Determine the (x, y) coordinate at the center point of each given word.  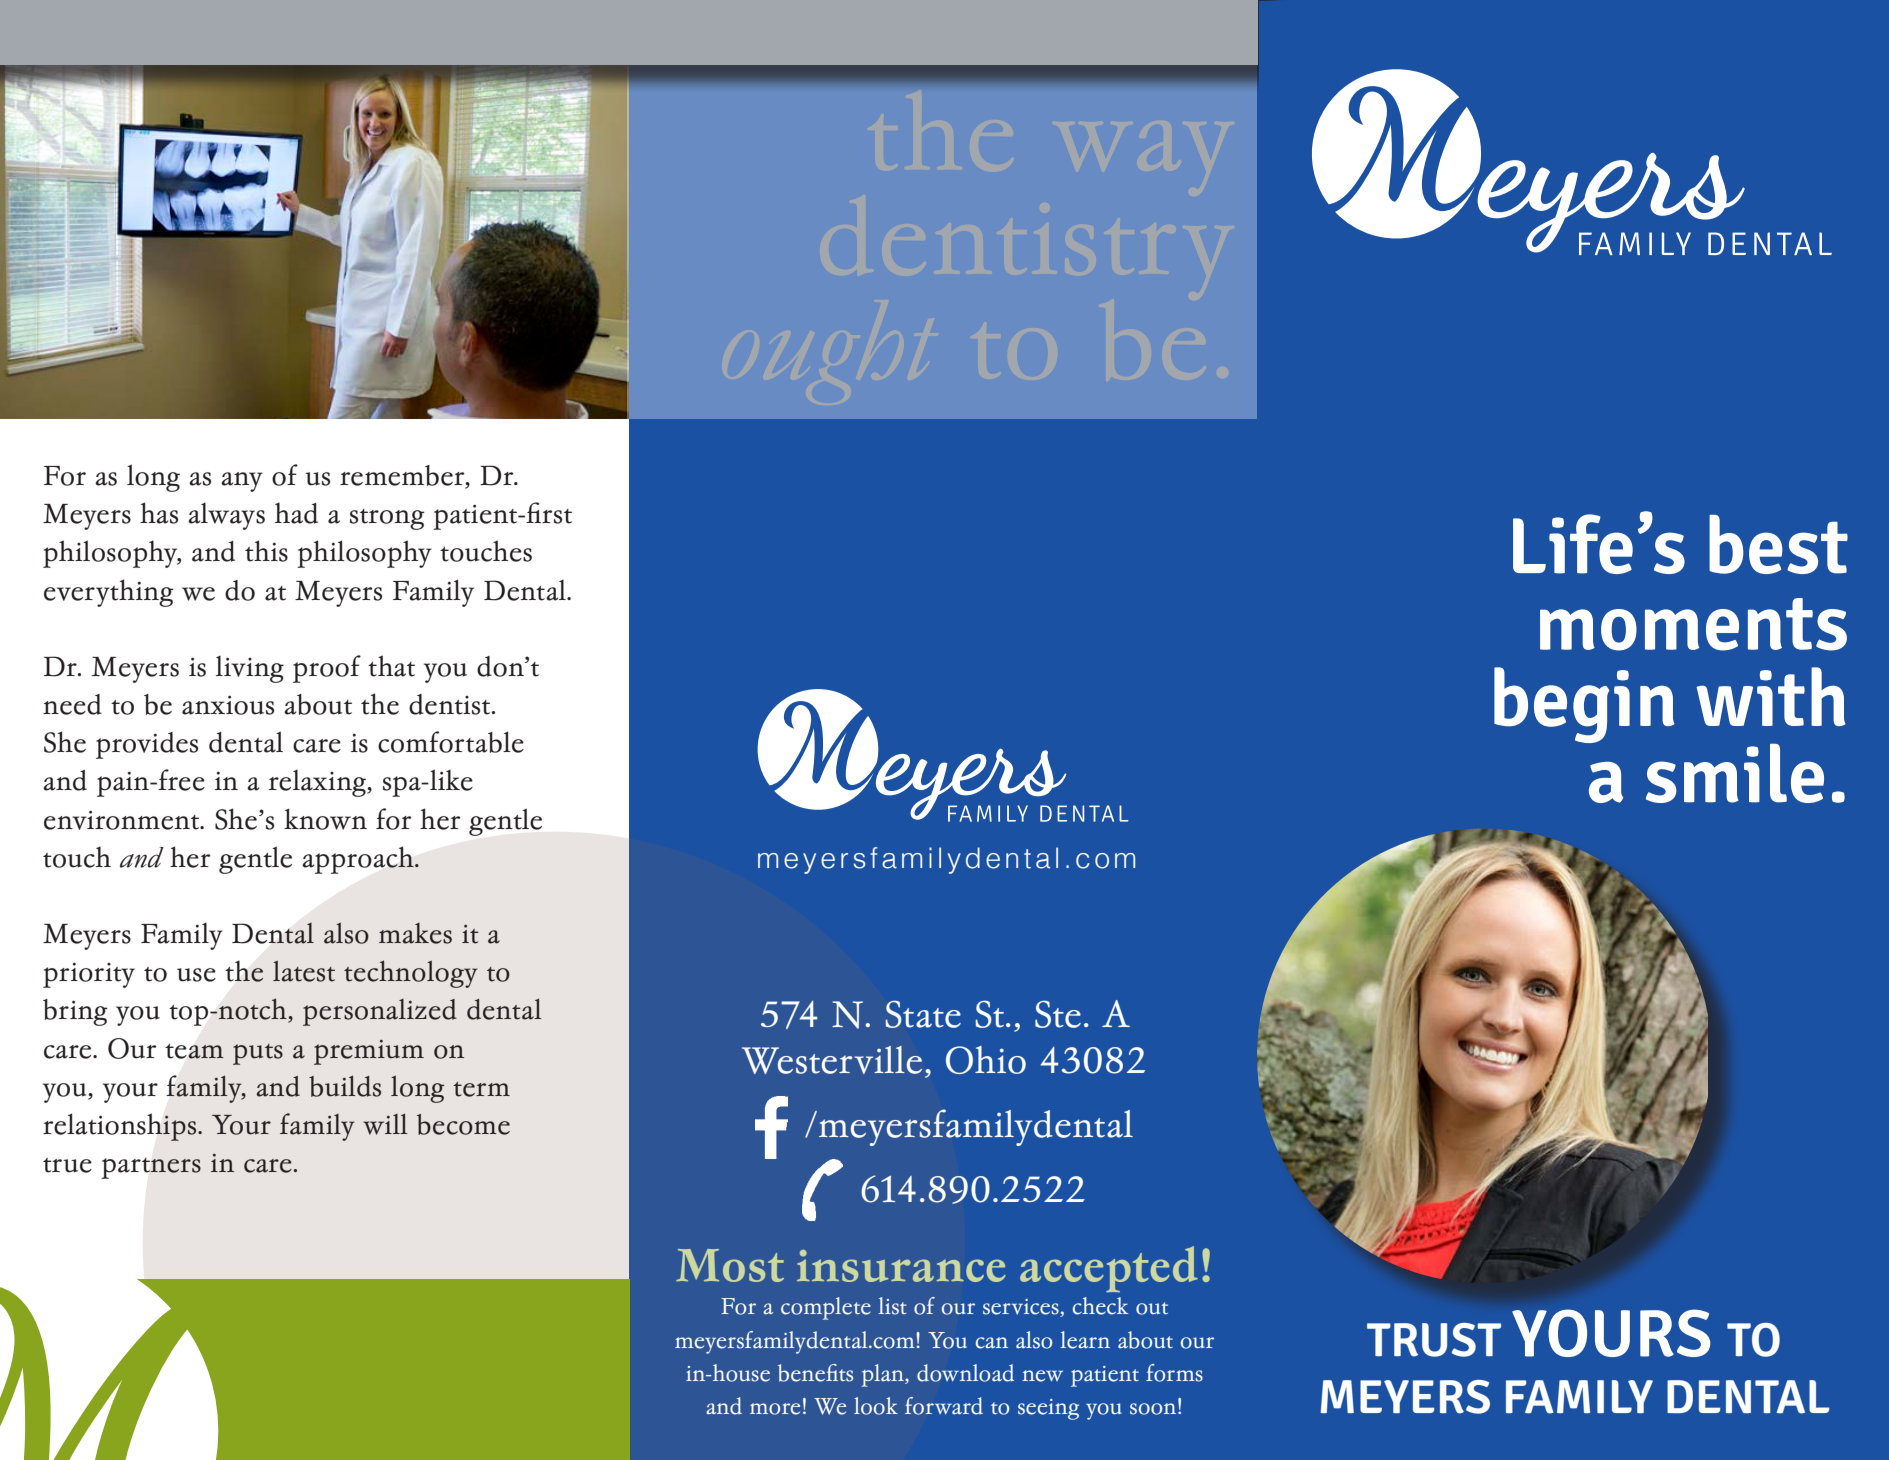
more (775, 1409)
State (923, 1014)
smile (1735, 773)
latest (304, 971)
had (296, 513)
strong (387, 519)
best (1778, 544)
